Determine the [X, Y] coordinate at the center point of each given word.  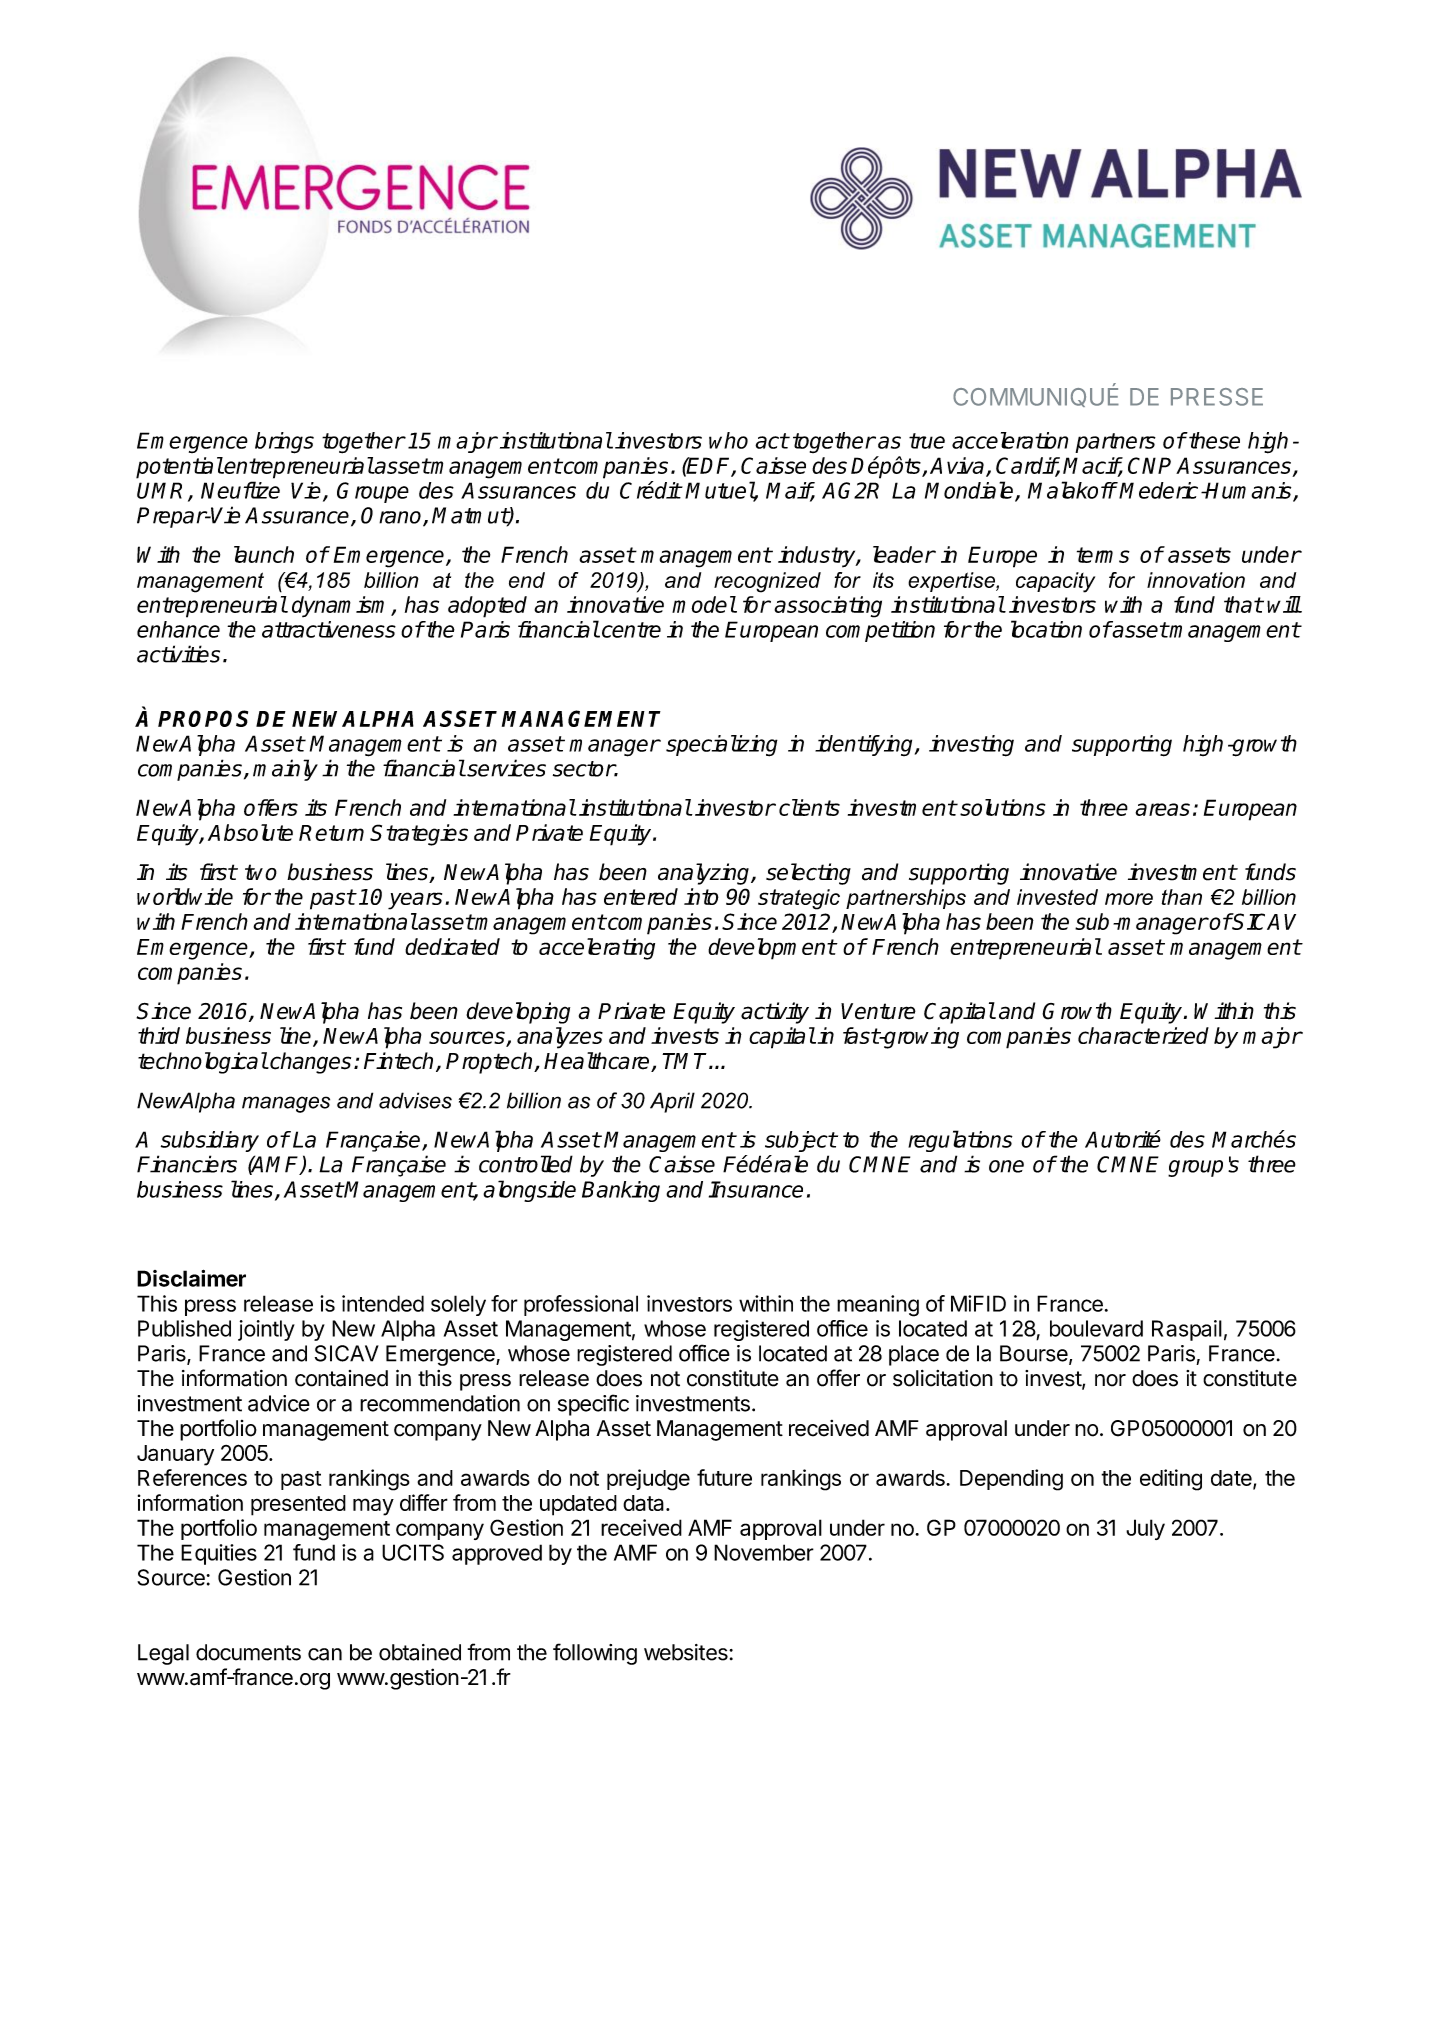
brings [284, 443]
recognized [767, 582]
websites [687, 1652]
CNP [1149, 465]
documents [248, 1652]
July [1145, 1529]
